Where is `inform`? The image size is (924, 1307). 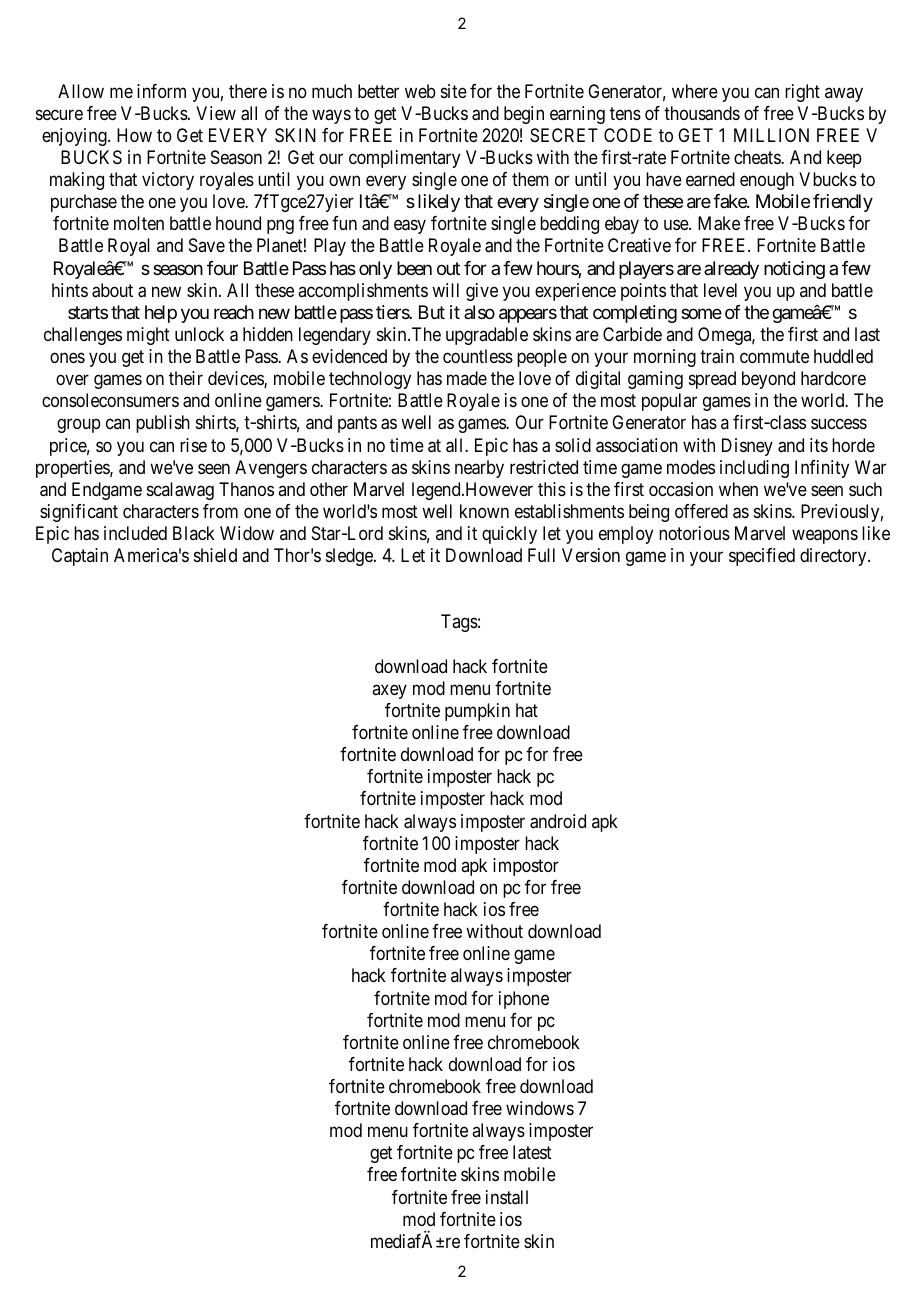
inform is located at coordinates (161, 91).
